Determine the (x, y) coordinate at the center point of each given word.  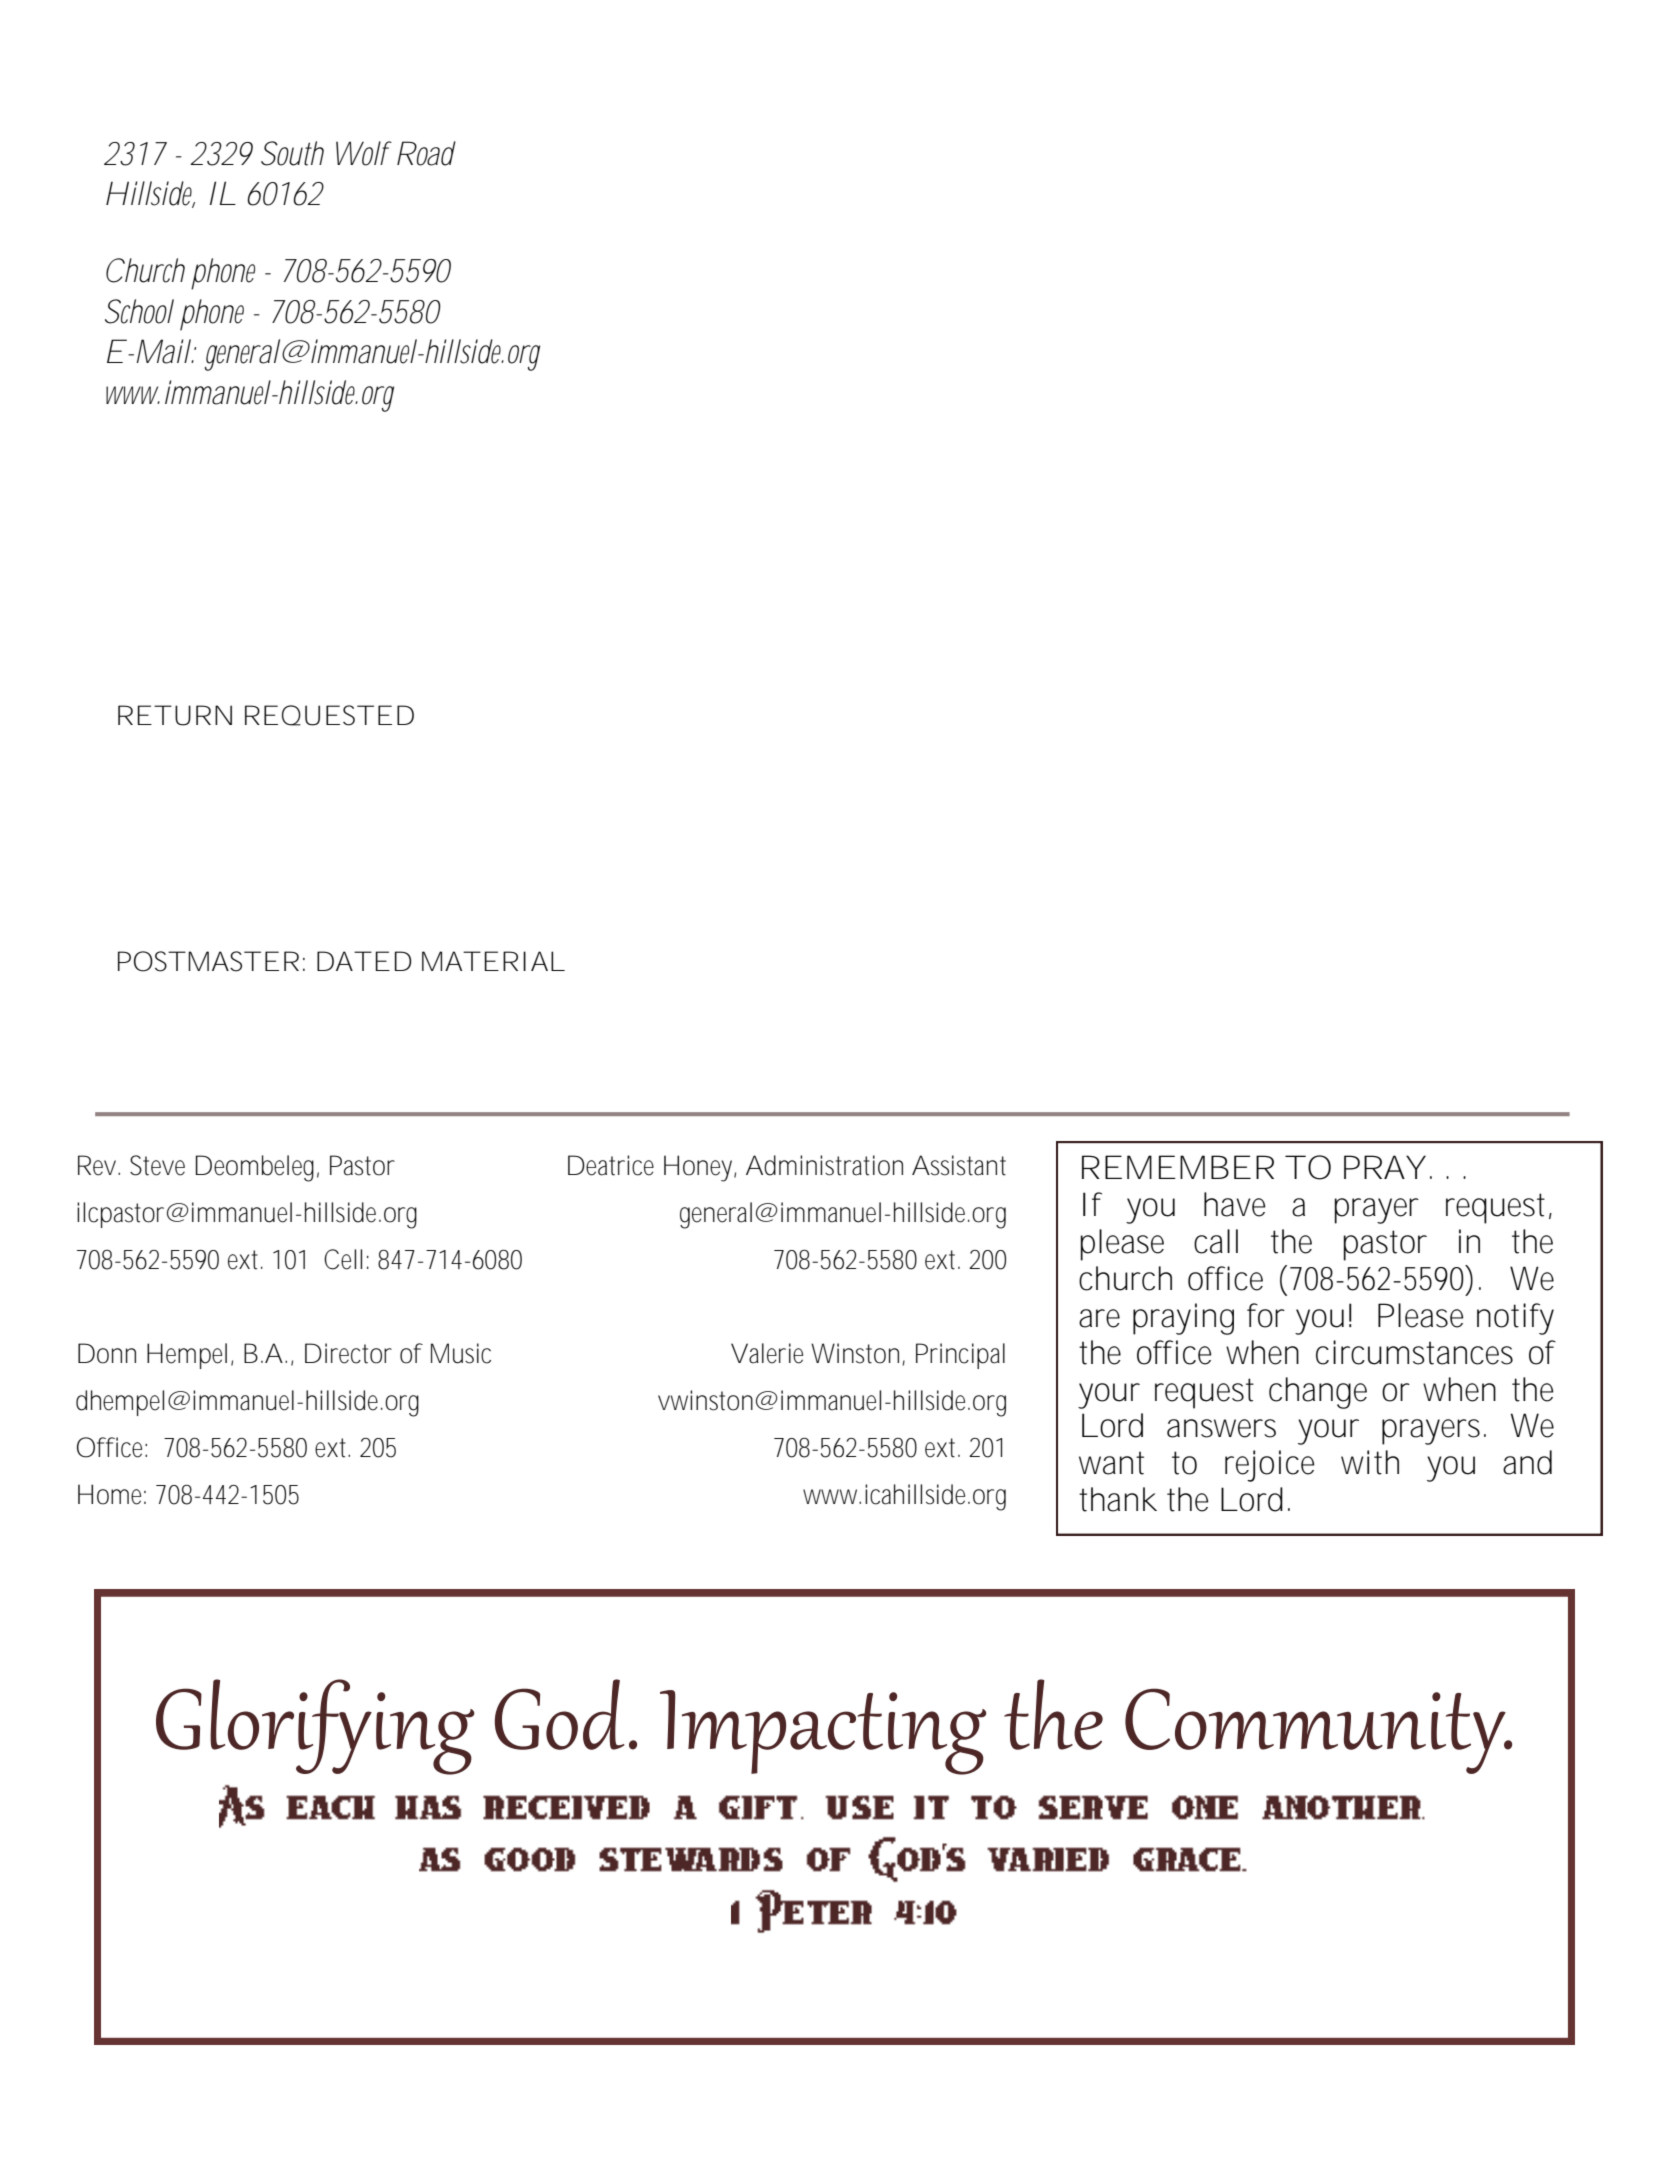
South (292, 153)
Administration (824, 1165)
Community (1316, 1731)
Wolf (364, 153)
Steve (157, 1165)
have (1234, 1204)
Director (348, 1353)
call (1216, 1241)
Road (426, 153)
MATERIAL (492, 961)
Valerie (767, 1353)
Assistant (959, 1165)
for (1266, 1315)
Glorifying (315, 1727)
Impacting (823, 1732)
